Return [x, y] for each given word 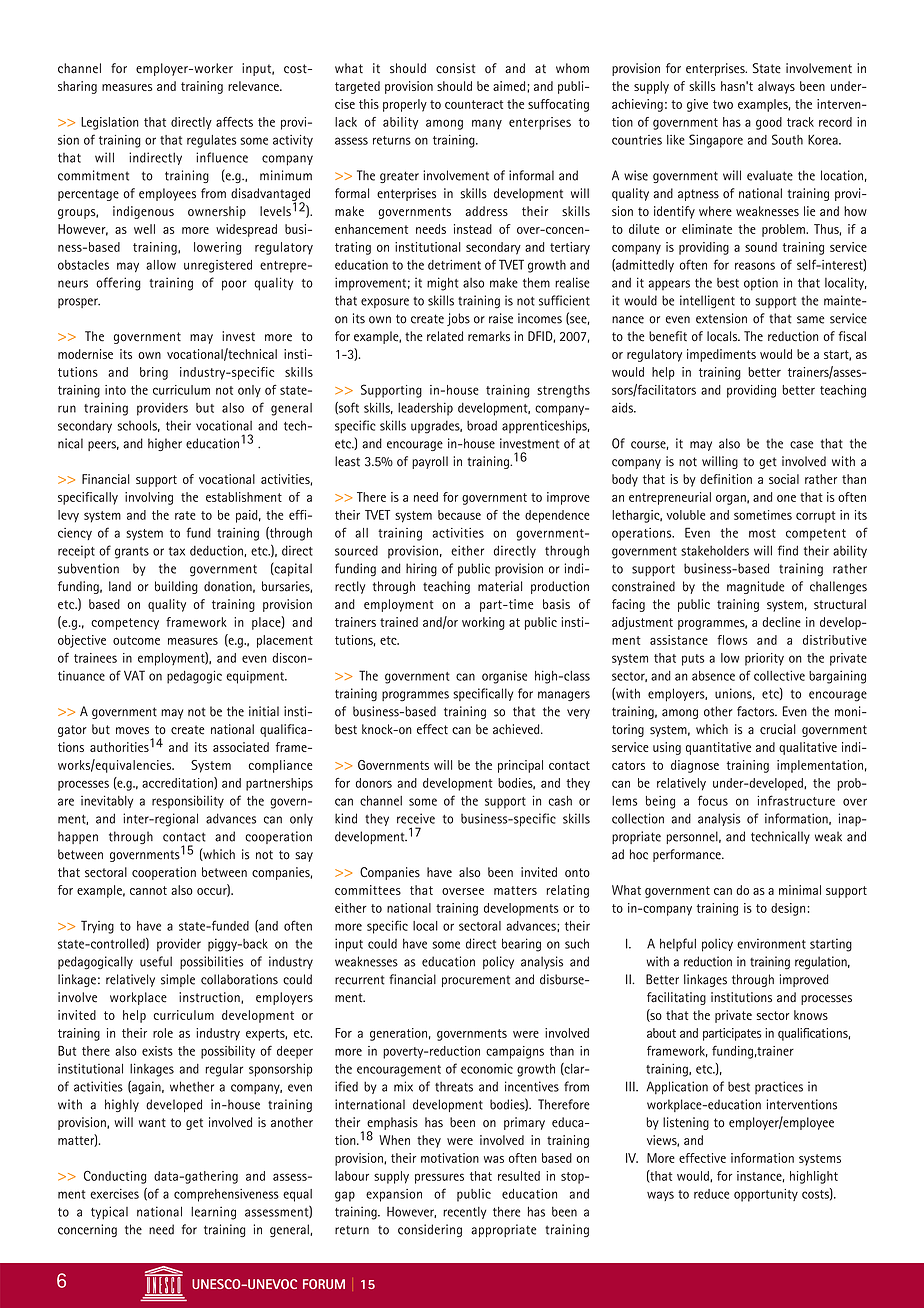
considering [430, 1230]
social [784, 479]
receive [416, 818]
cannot [148, 890]
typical [109, 1213]
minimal [800, 890]
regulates [212, 141]
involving [149, 498]
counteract [474, 104]
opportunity [766, 1195]
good [769, 123]
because [459, 515]
